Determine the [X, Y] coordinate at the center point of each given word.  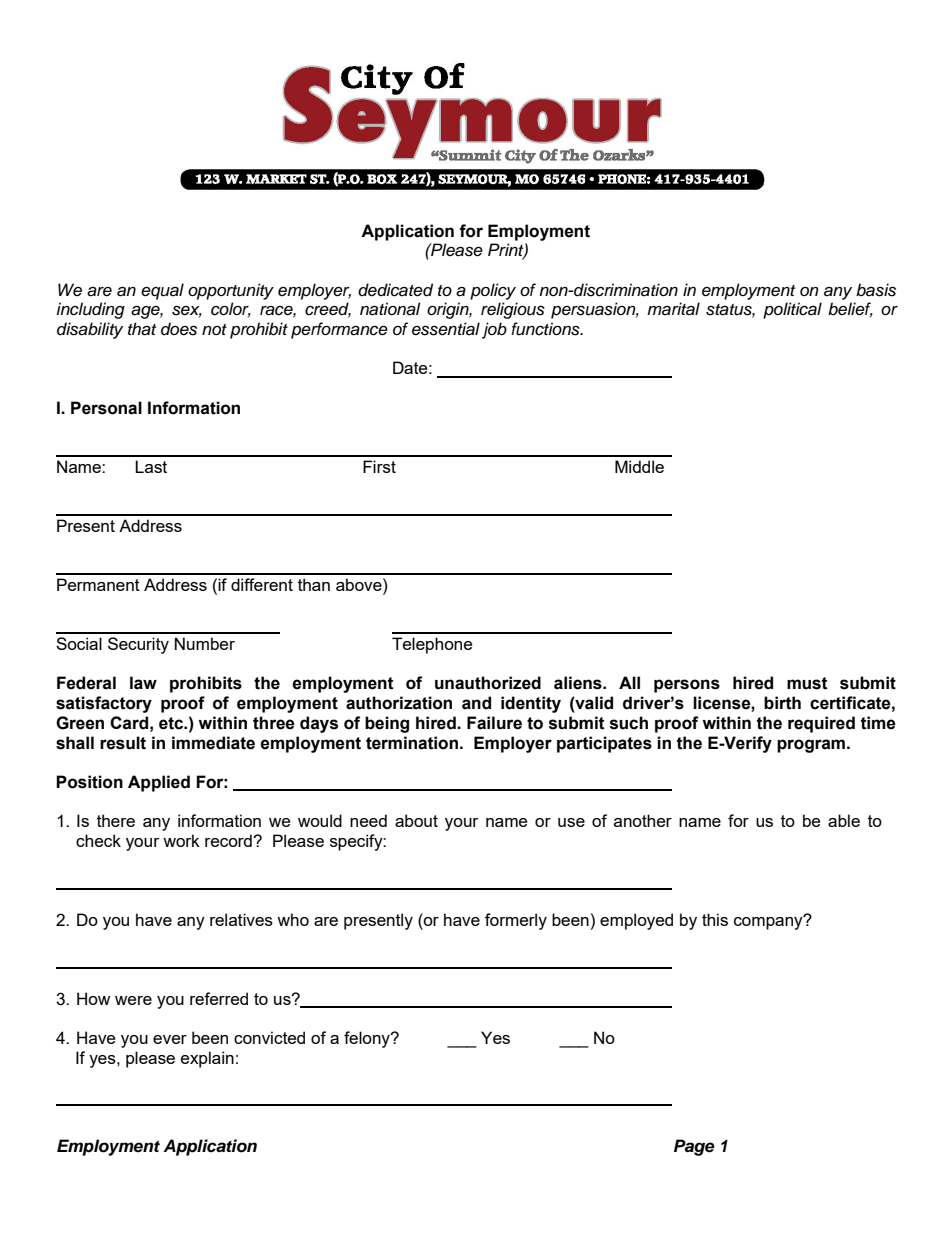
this [715, 919]
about [416, 820]
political [792, 310]
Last [151, 466]
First [379, 466]
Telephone [432, 645]
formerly [516, 921]
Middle [639, 466]
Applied [159, 783]
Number [205, 643]
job [494, 330]
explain [207, 1059]
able [844, 820]
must [807, 683]
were [133, 1000]
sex [187, 312]
